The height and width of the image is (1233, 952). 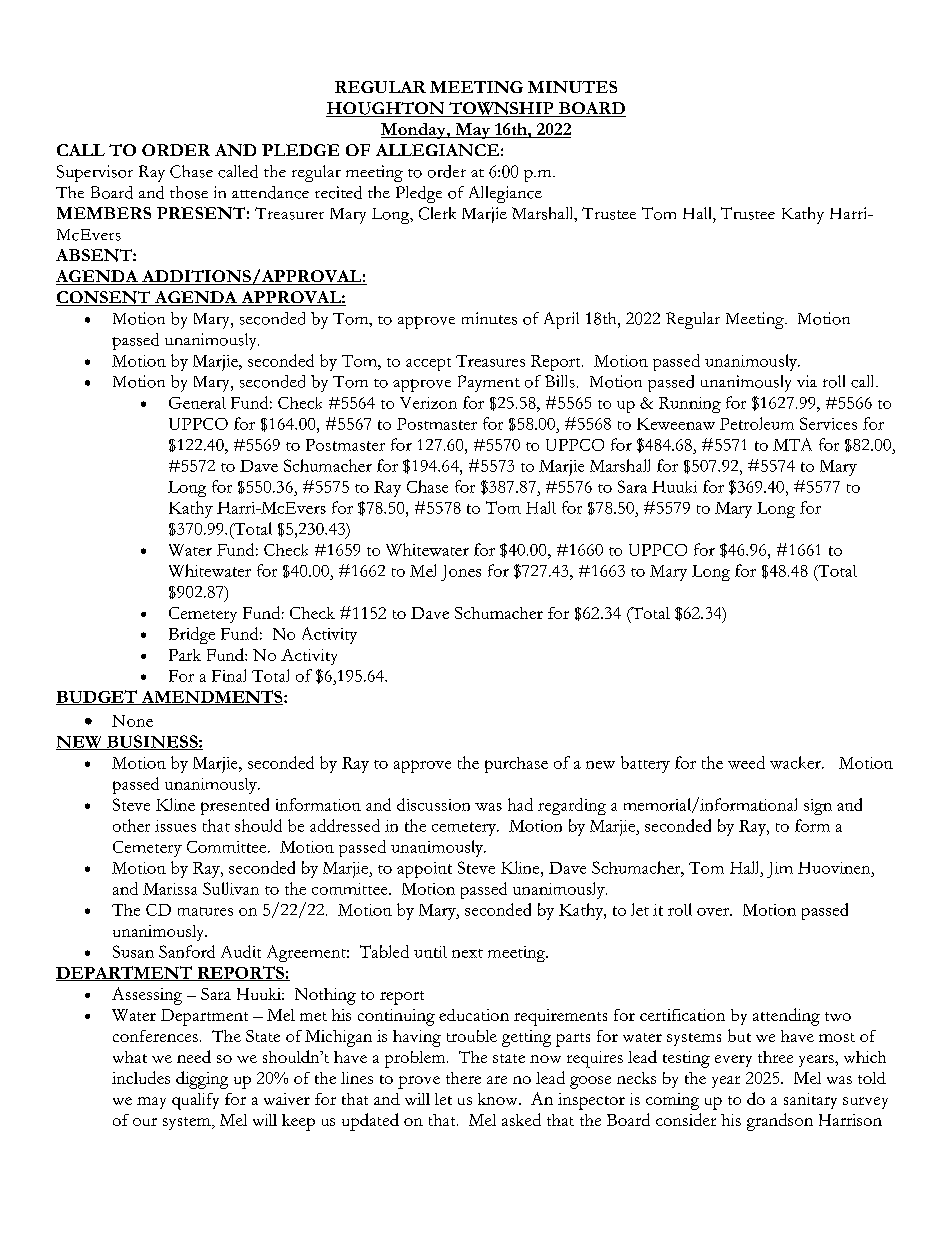 I want to click on CONSENT, so click(x=104, y=298).
